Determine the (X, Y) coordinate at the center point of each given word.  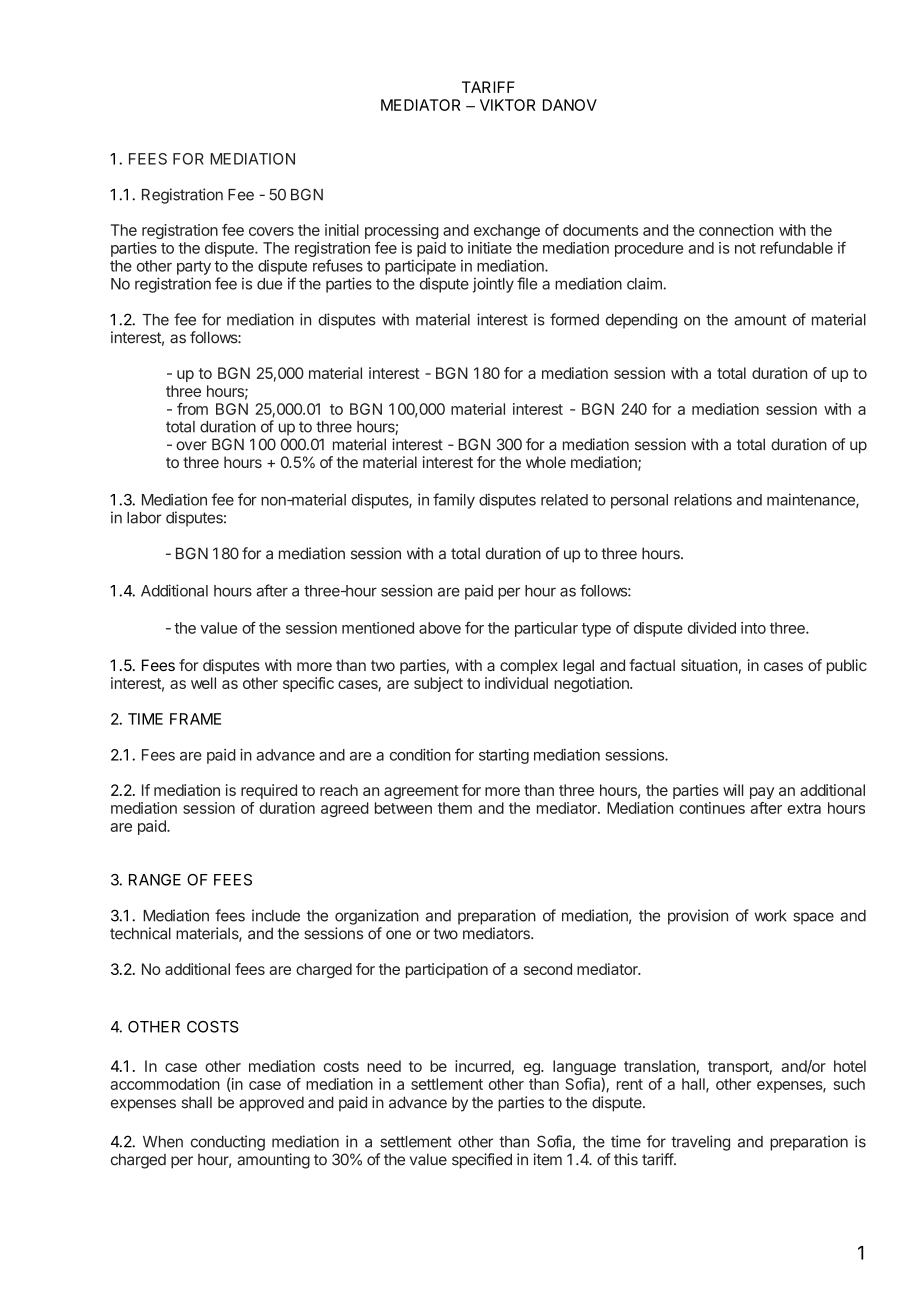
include (276, 915)
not (745, 248)
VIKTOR (508, 105)
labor (144, 518)
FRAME (195, 719)
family (454, 501)
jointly (493, 285)
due (269, 284)
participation (447, 970)
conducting (228, 1143)
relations (703, 499)
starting (504, 756)
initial (342, 230)
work (770, 916)
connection (736, 230)
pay (762, 793)
